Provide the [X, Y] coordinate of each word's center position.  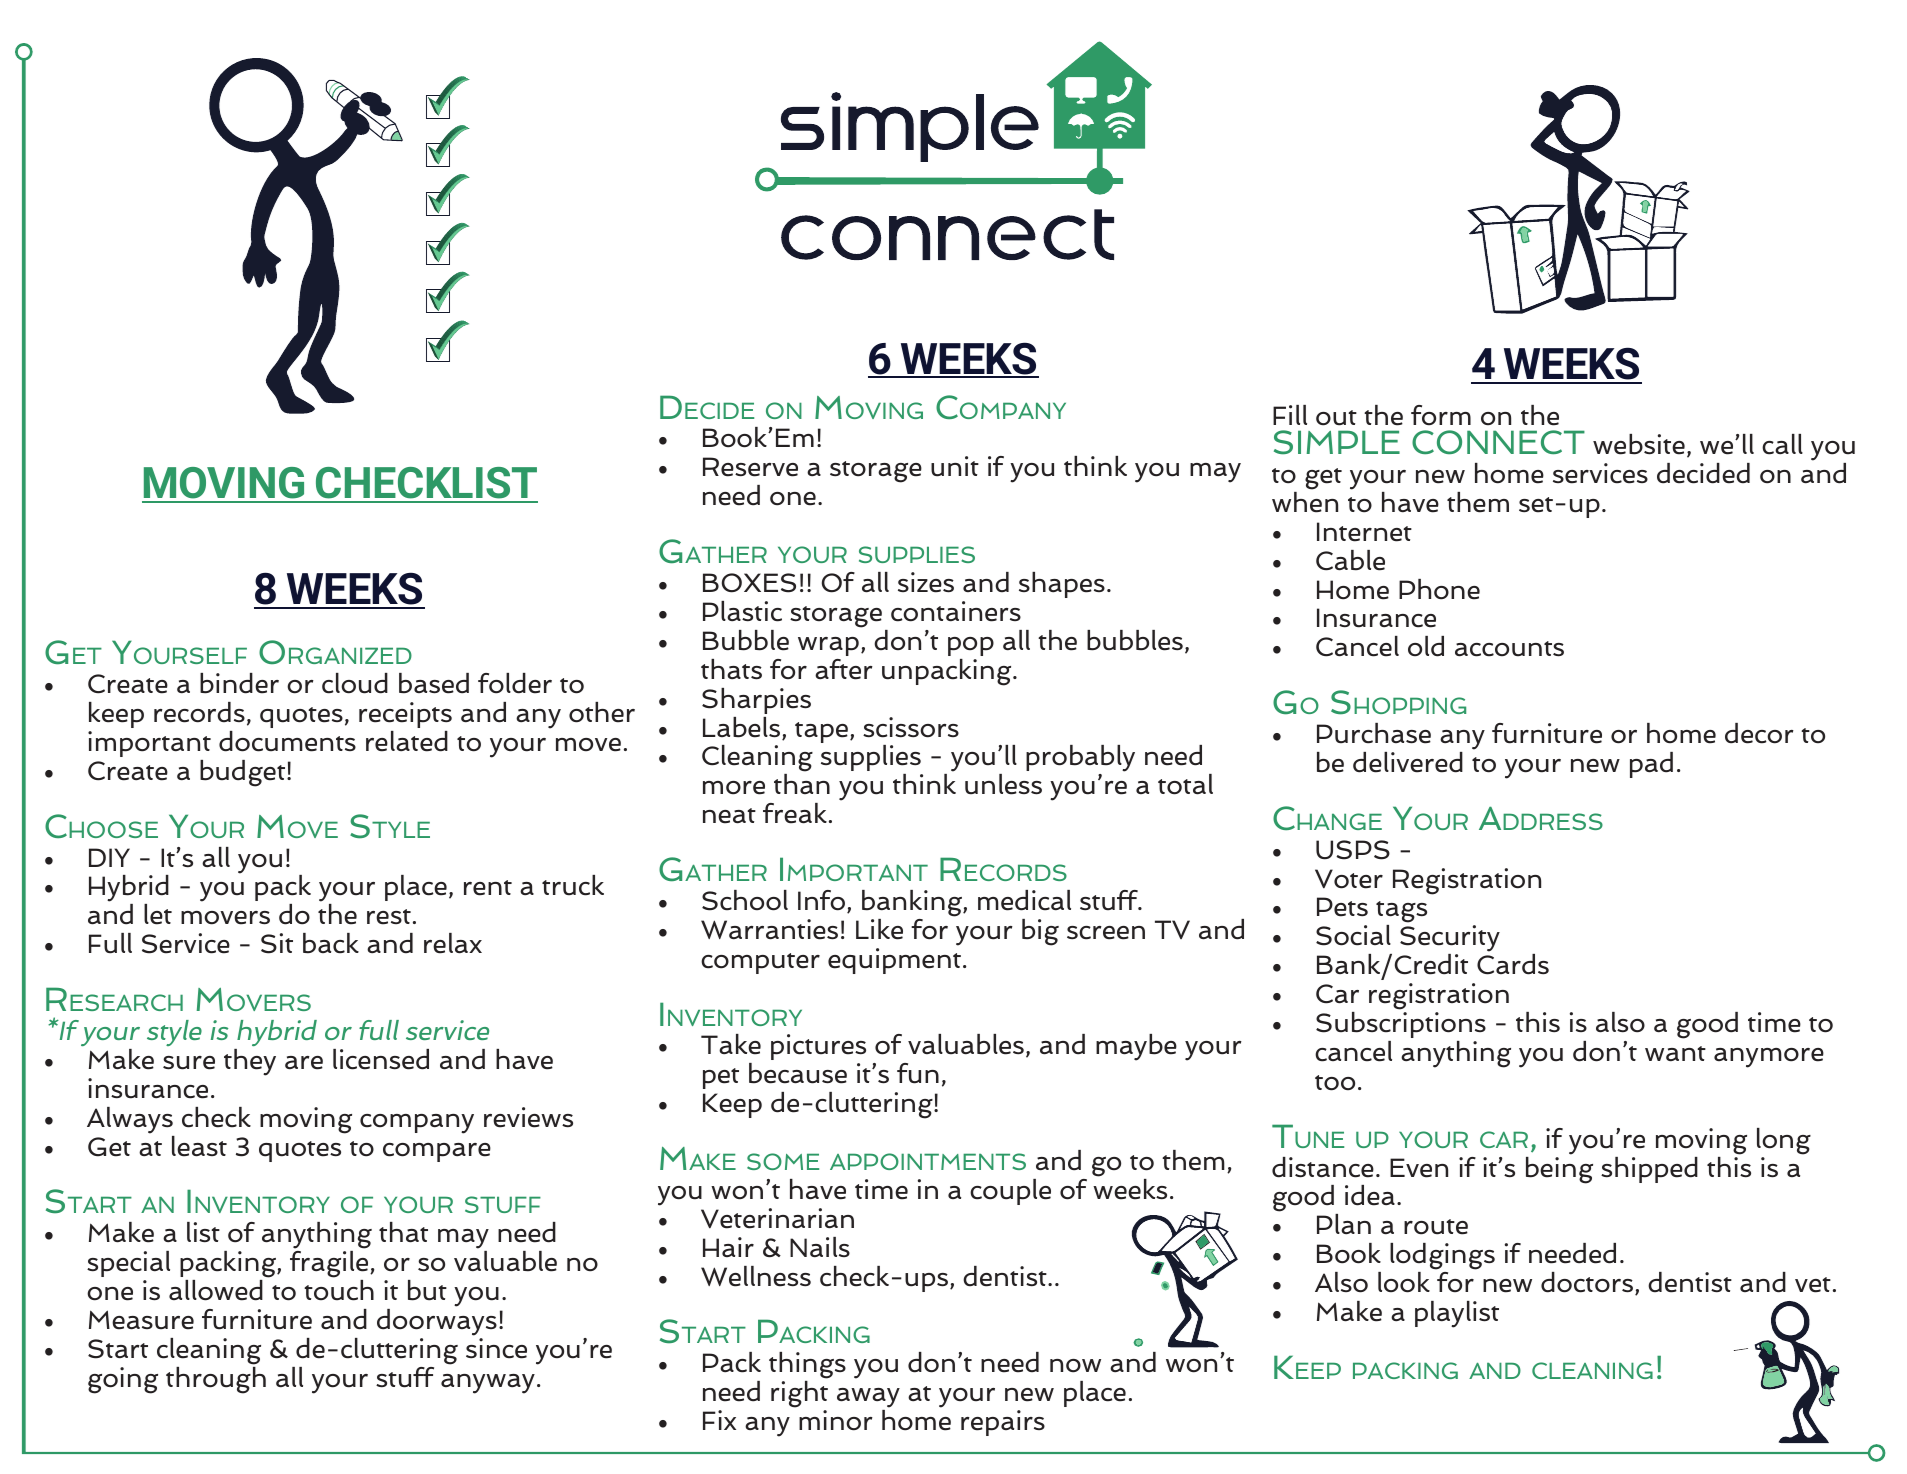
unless [1003, 784]
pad [1651, 765]
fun [918, 1073]
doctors [1587, 1282]
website [1639, 444]
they [250, 1062]
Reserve [750, 467]
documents [287, 741]
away [868, 1398]
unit [955, 466]
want [1675, 1053]
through [216, 1380]
